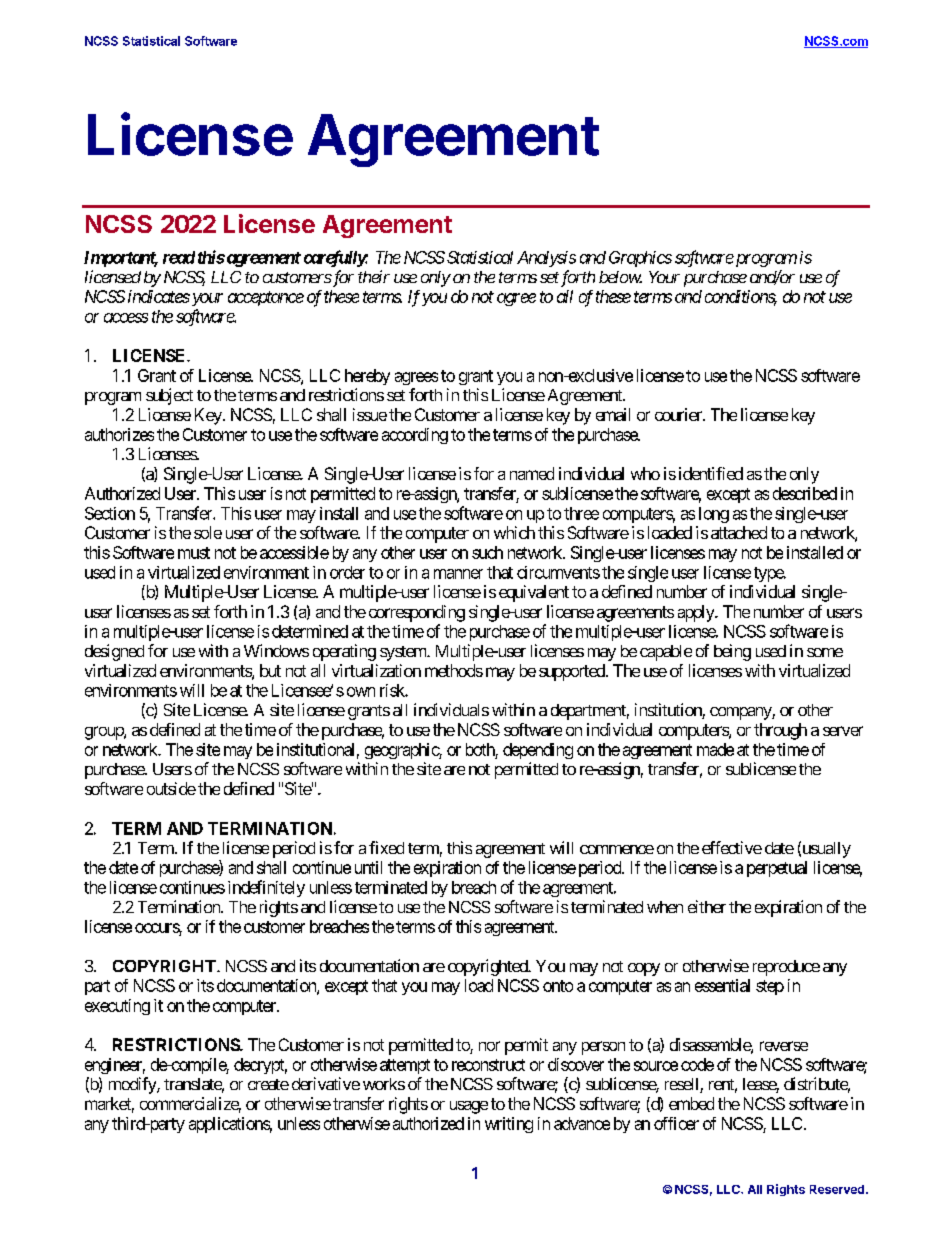  I want to click on must, so click(194, 553).
